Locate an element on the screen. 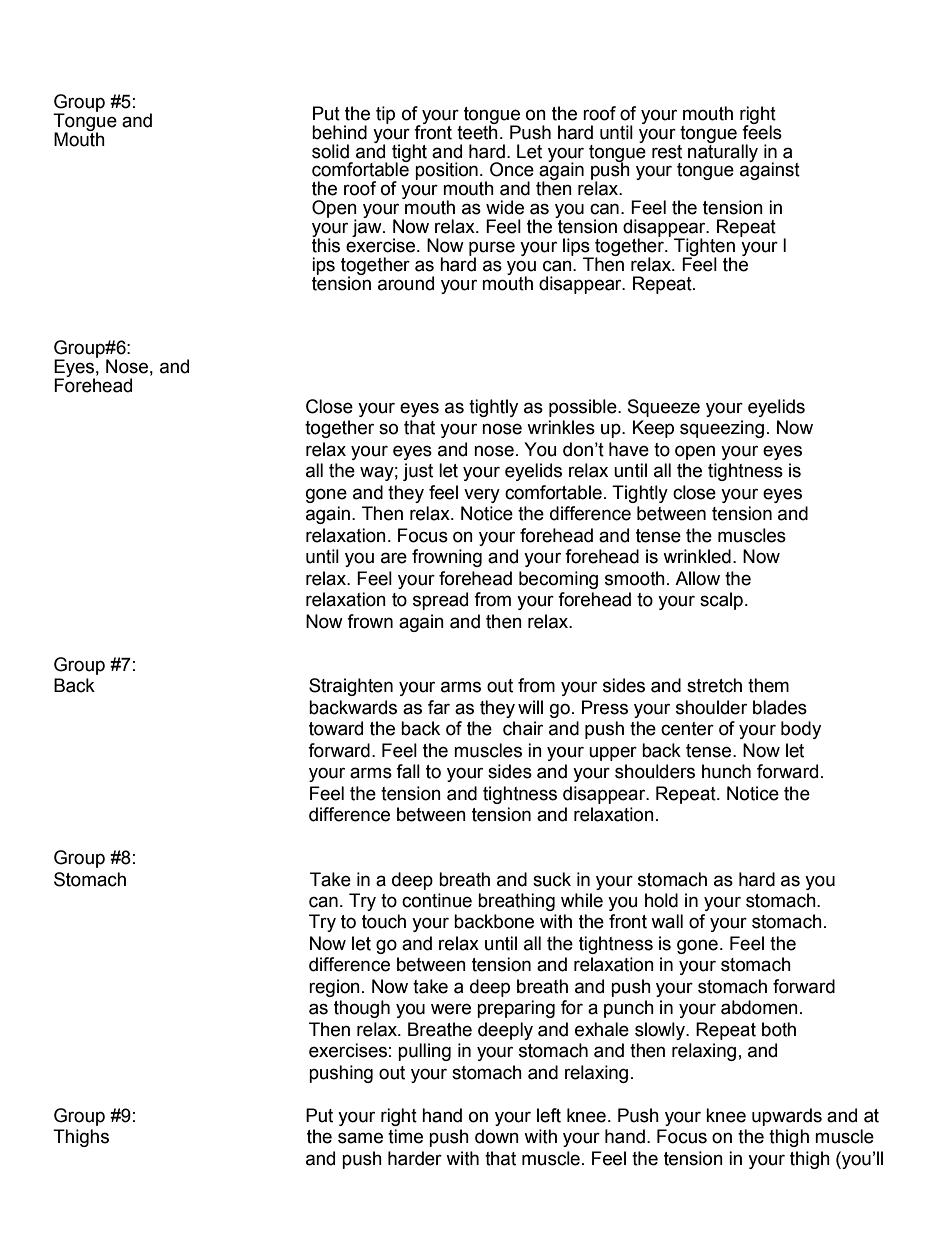  naturally is located at coordinates (723, 152).
